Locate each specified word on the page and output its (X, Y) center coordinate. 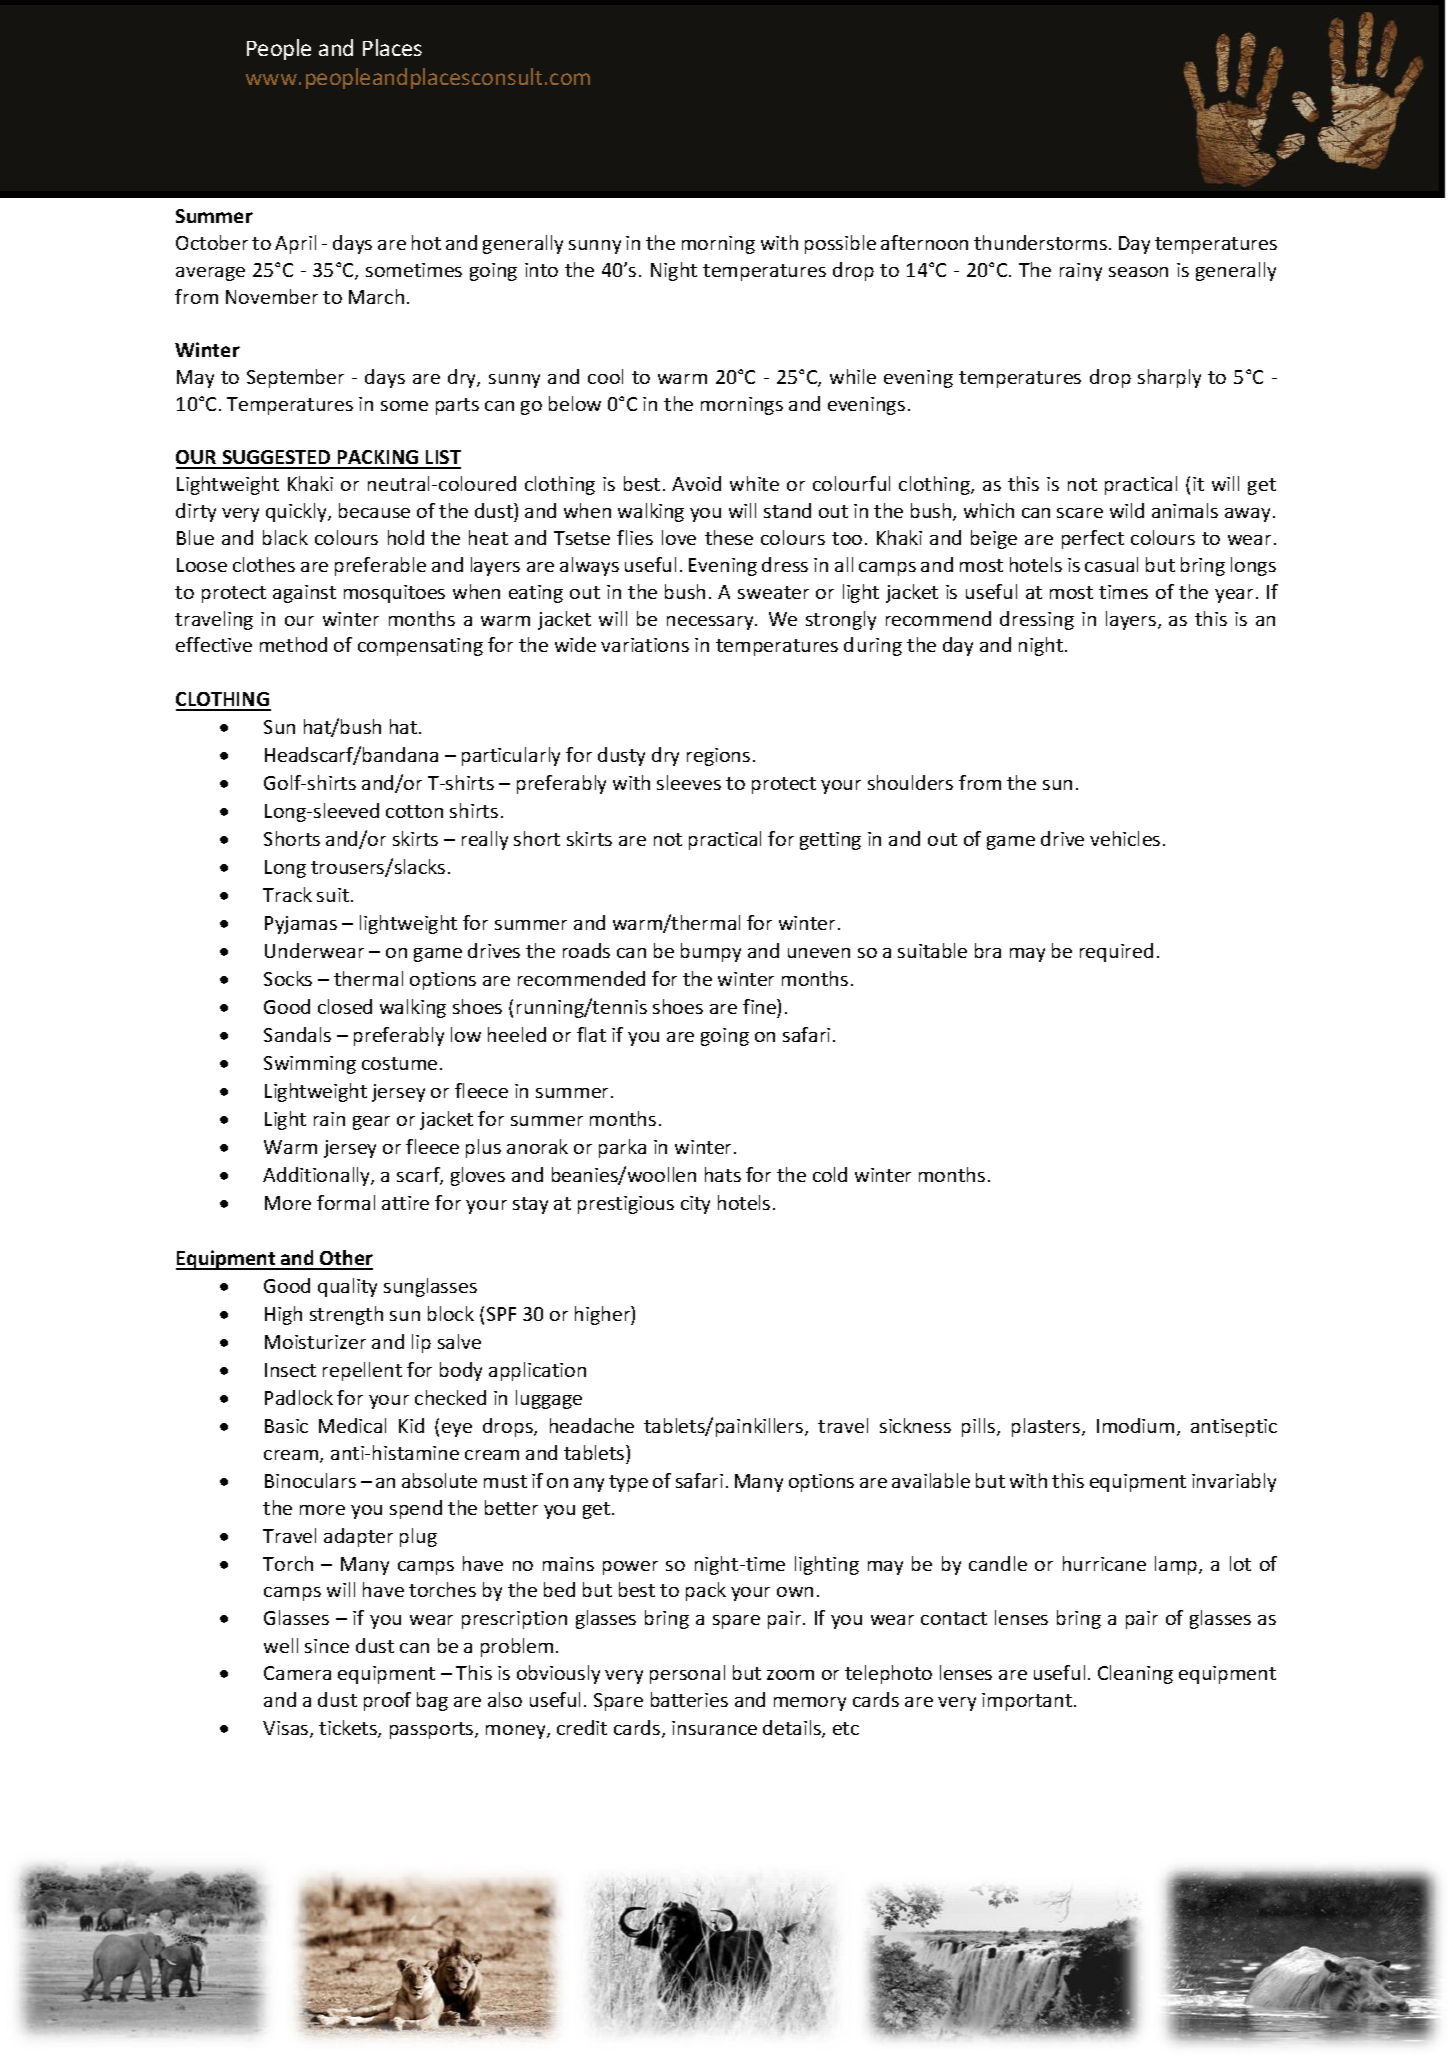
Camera (297, 1673)
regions (718, 757)
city (695, 1205)
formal (346, 1202)
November (272, 296)
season (1138, 272)
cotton (414, 811)
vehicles (1125, 838)
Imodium (1135, 1425)
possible (840, 244)
